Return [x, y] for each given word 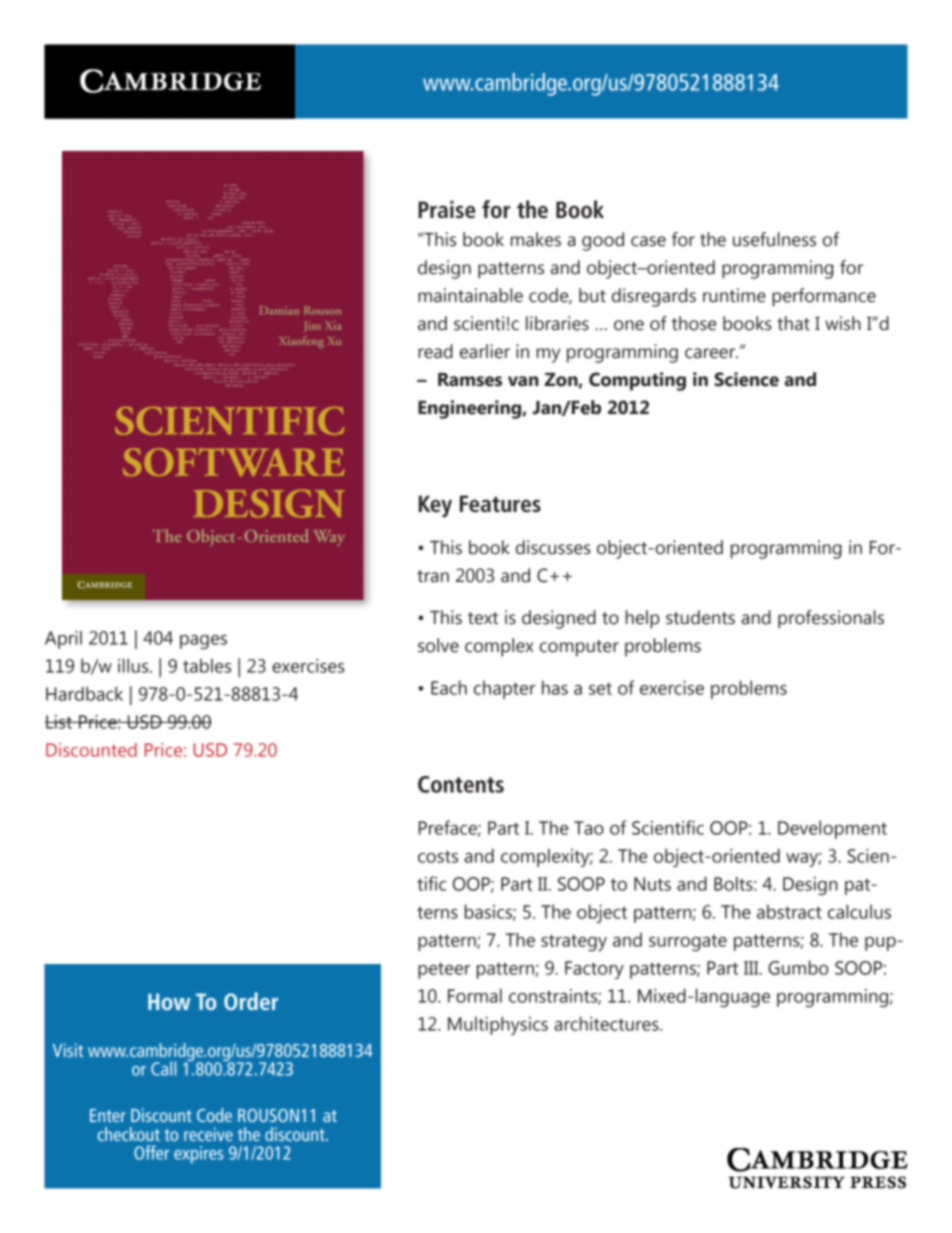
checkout [128, 1134]
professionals [831, 619]
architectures [607, 1023]
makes [536, 239]
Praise [447, 209]
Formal [475, 995]
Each [449, 687]
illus [134, 665]
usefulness [774, 239]
